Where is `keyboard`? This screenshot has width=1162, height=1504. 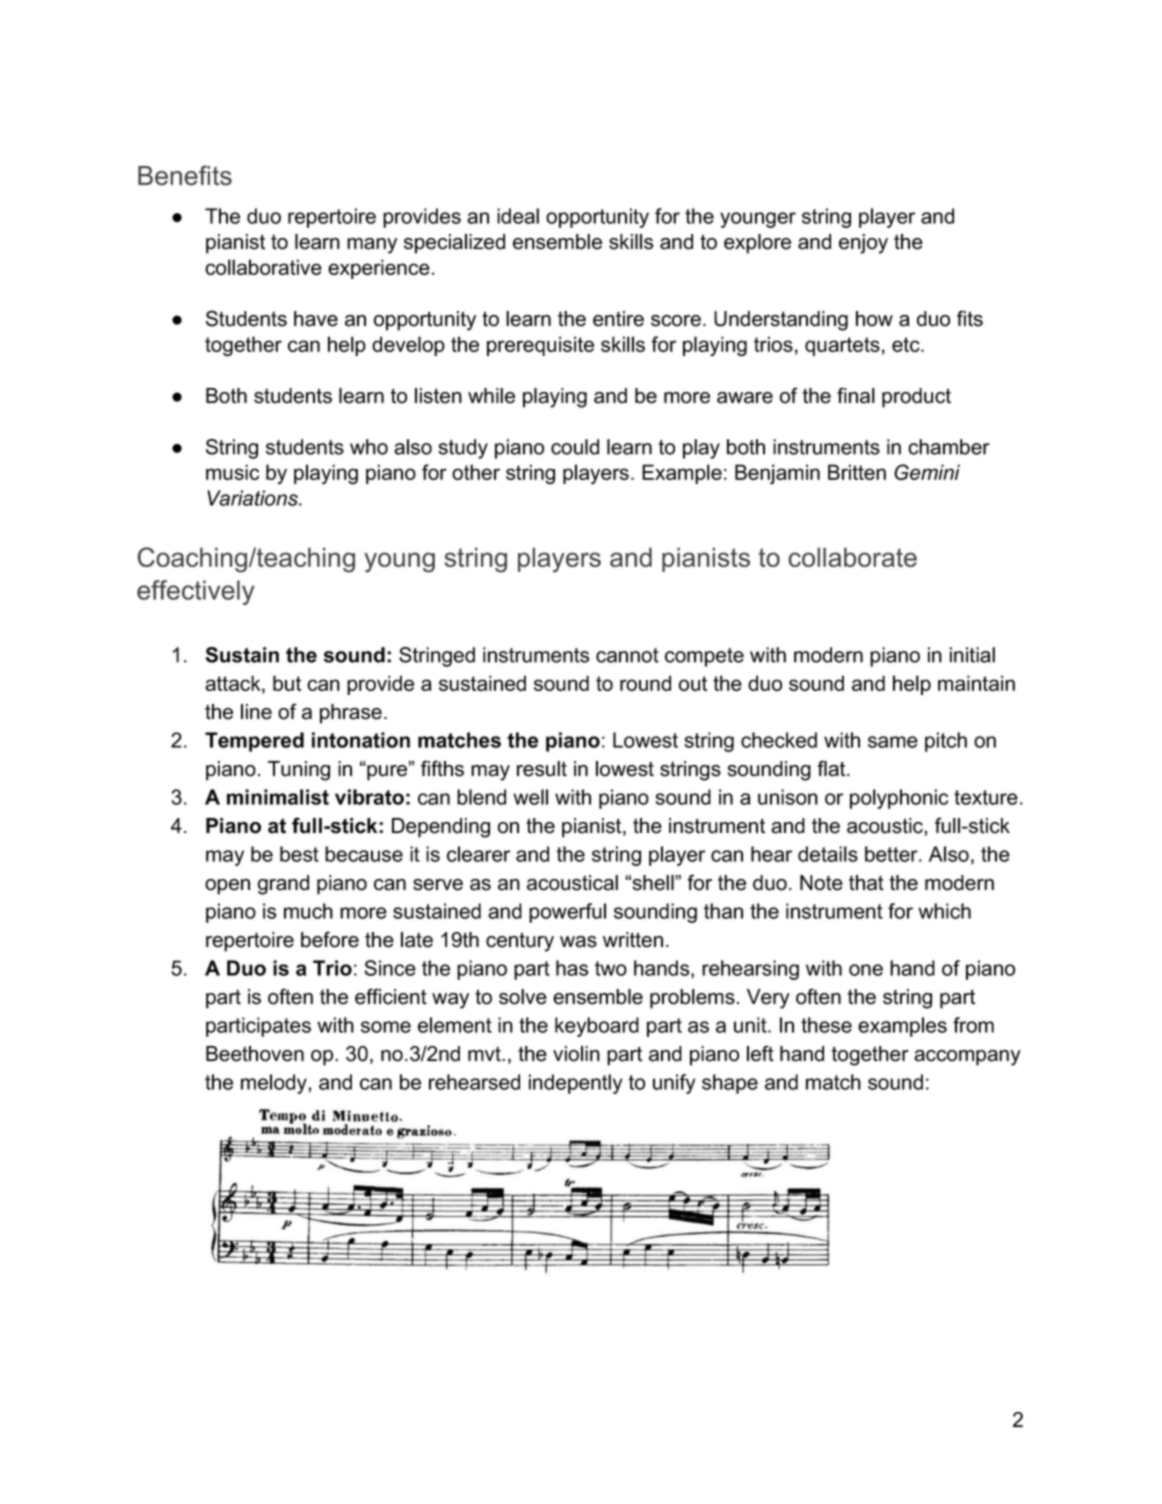
keyboard is located at coordinates (597, 1027).
